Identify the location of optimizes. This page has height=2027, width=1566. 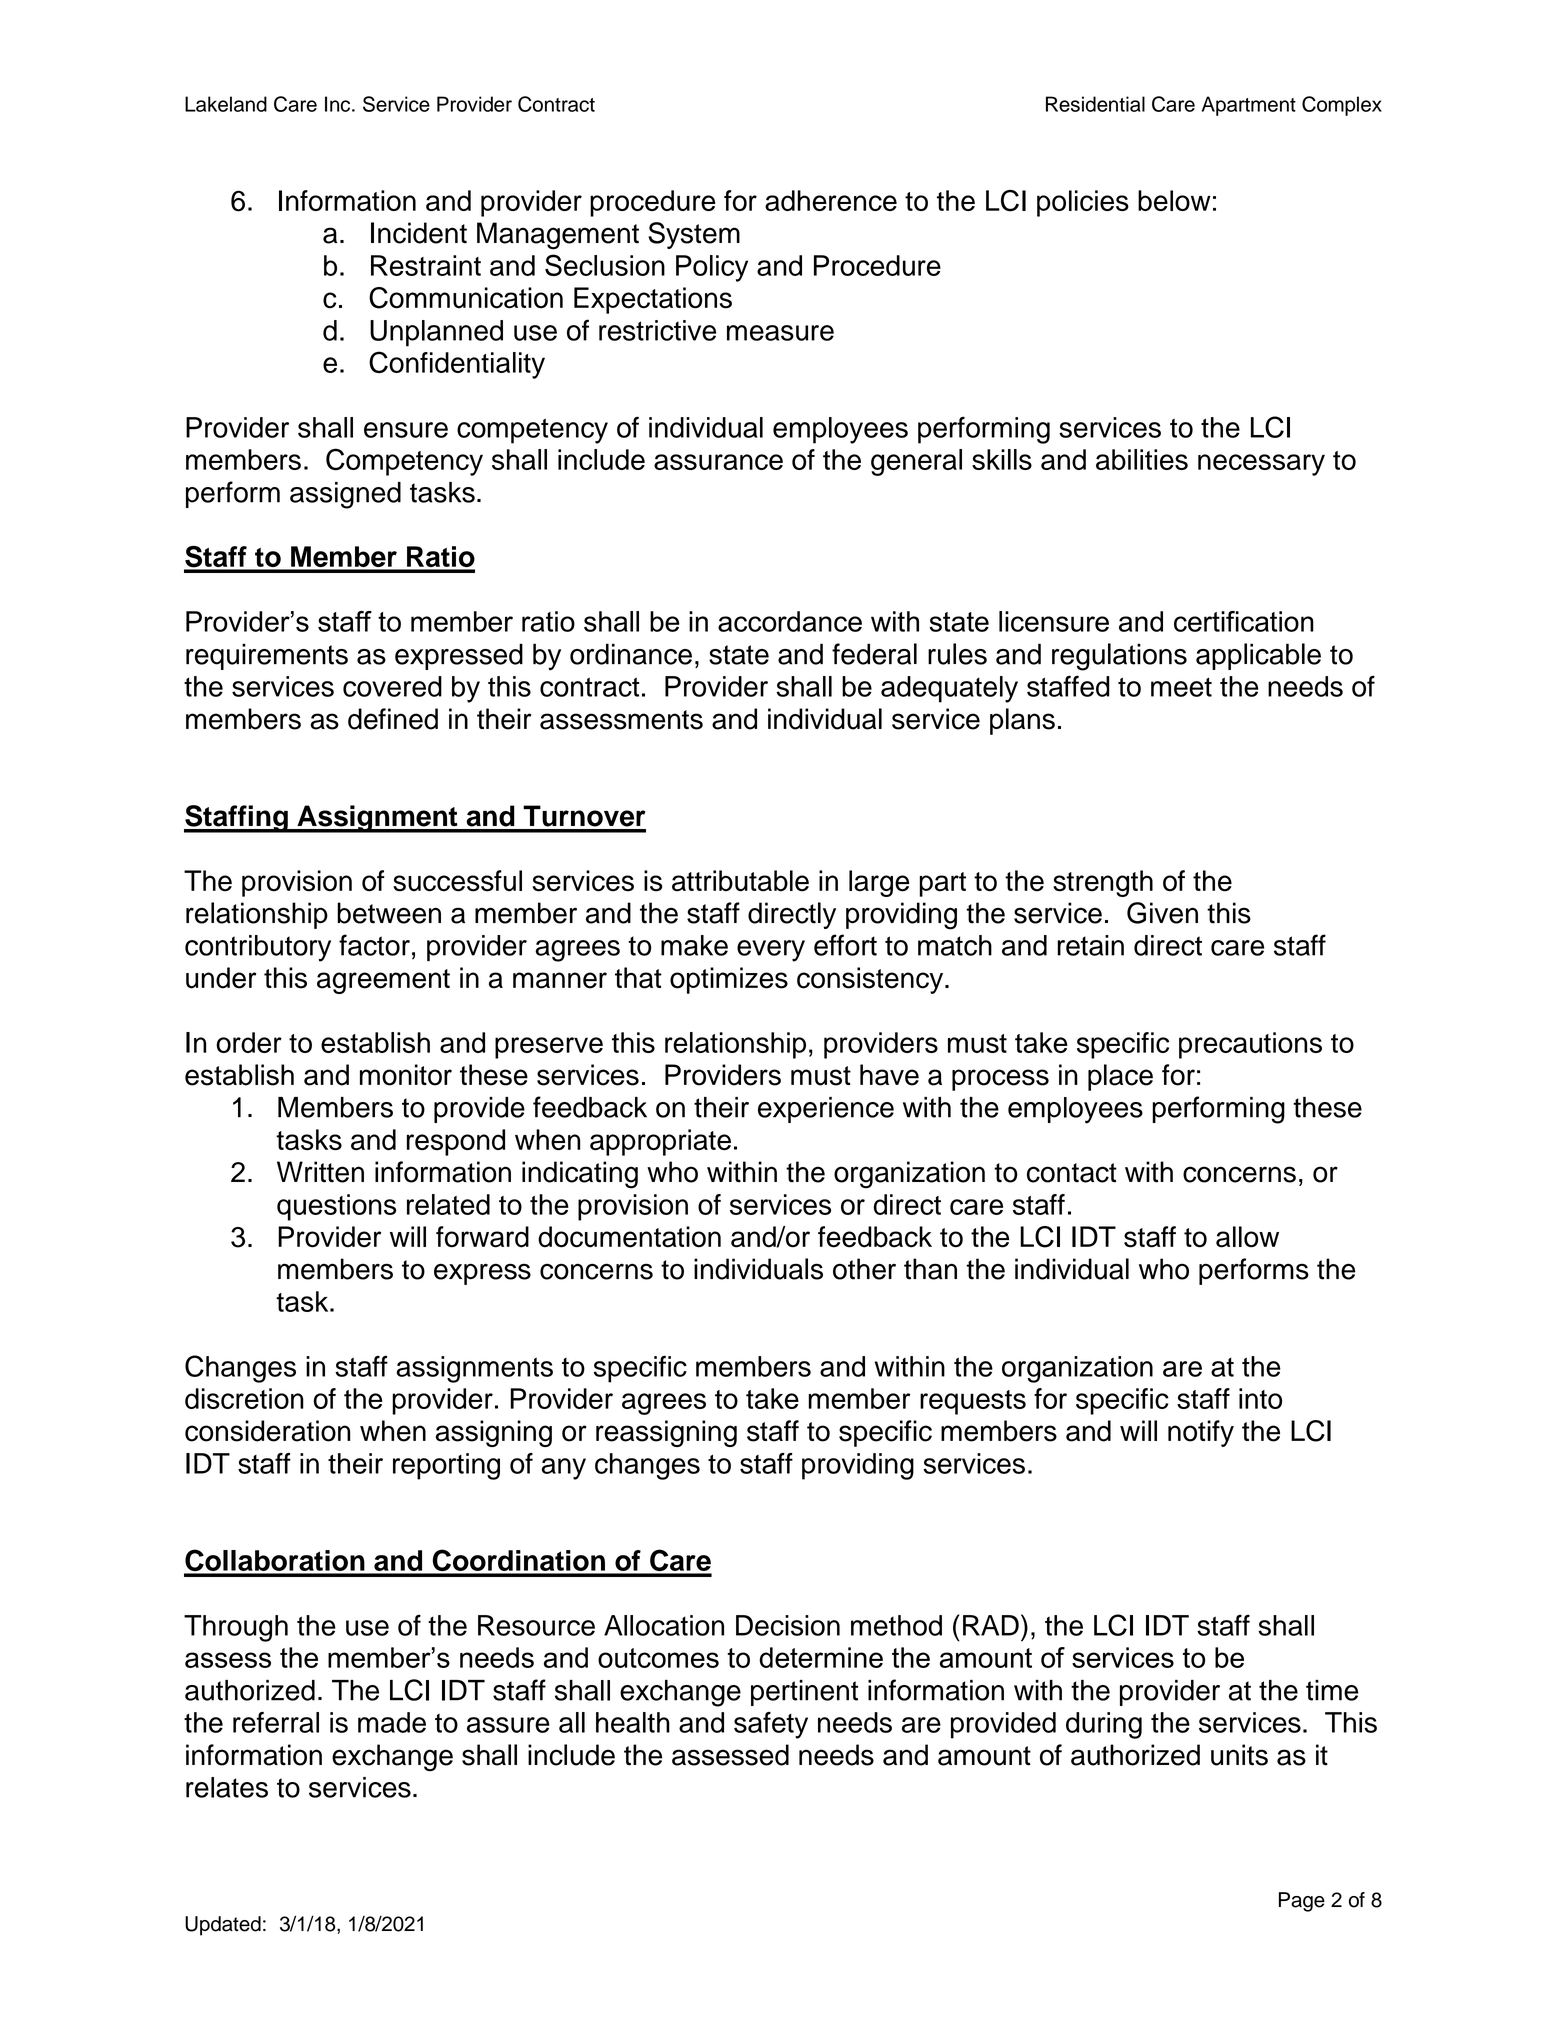
(729, 980).
